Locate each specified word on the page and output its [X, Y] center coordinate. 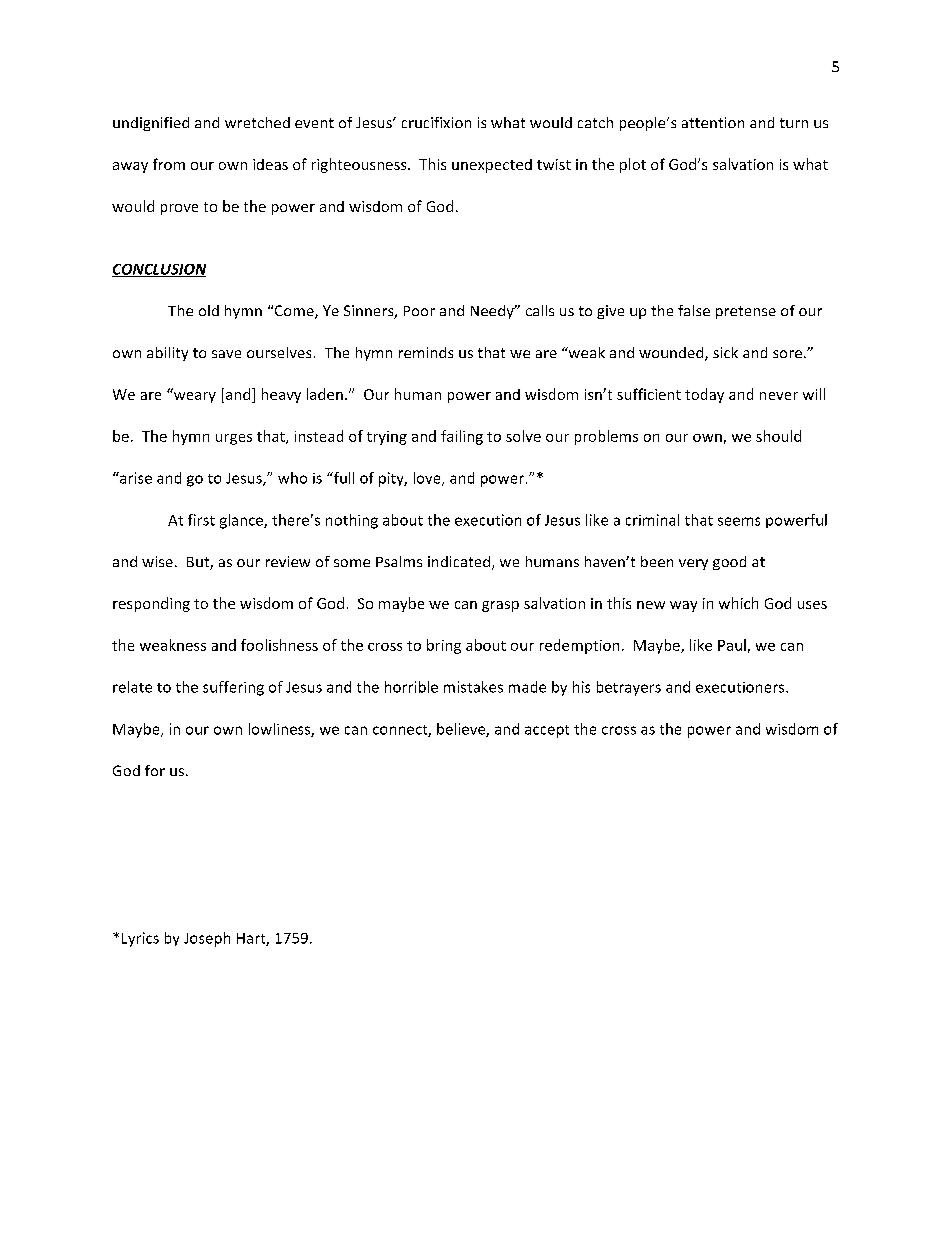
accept [547, 731]
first [201, 520]
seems [739, 521]
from [169, 164]
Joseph [207, 939]
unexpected [492, 166]
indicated [459, 561]
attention [713, 122]
